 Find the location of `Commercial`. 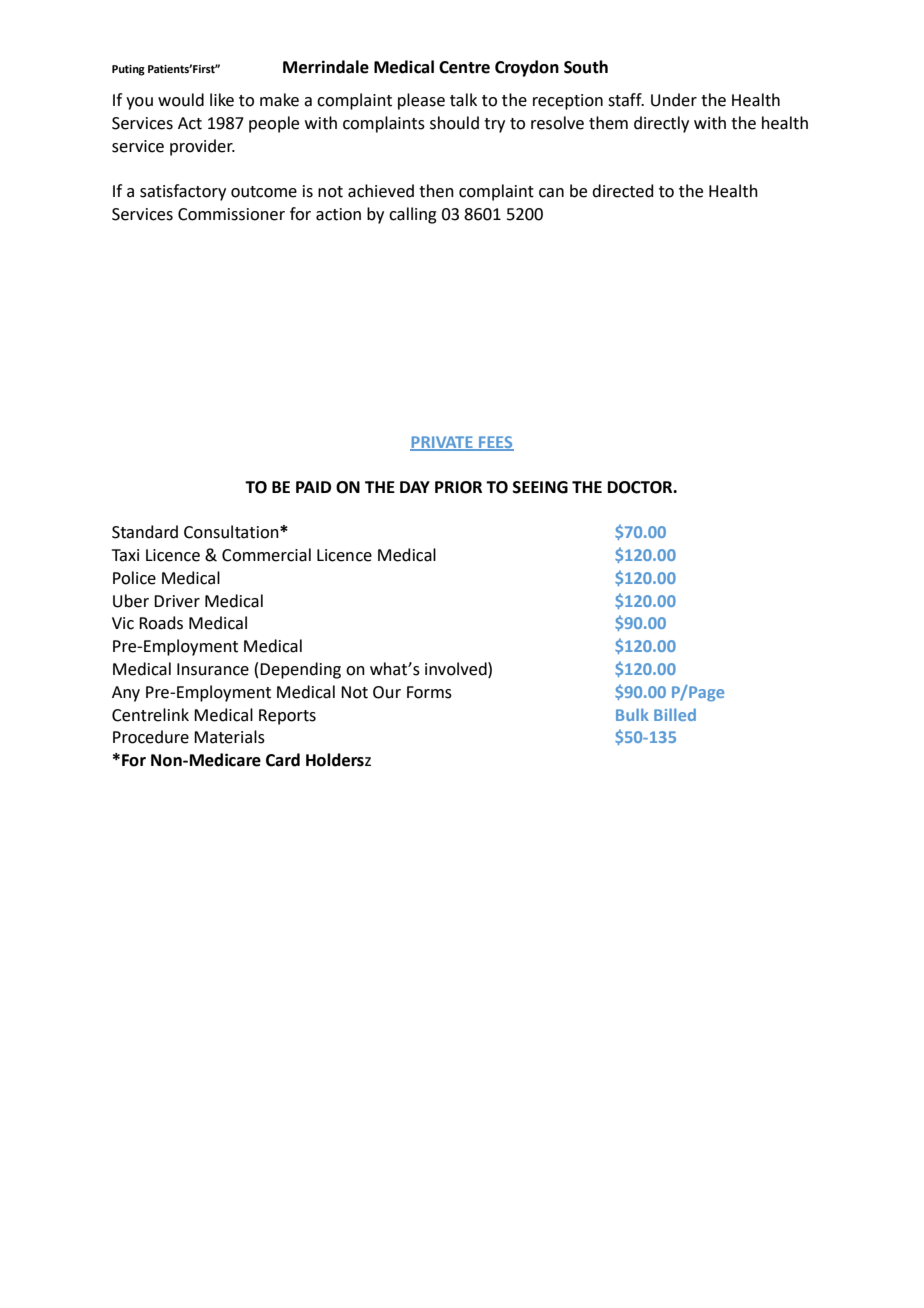

Commercial is located at coordinates (266, 555).
